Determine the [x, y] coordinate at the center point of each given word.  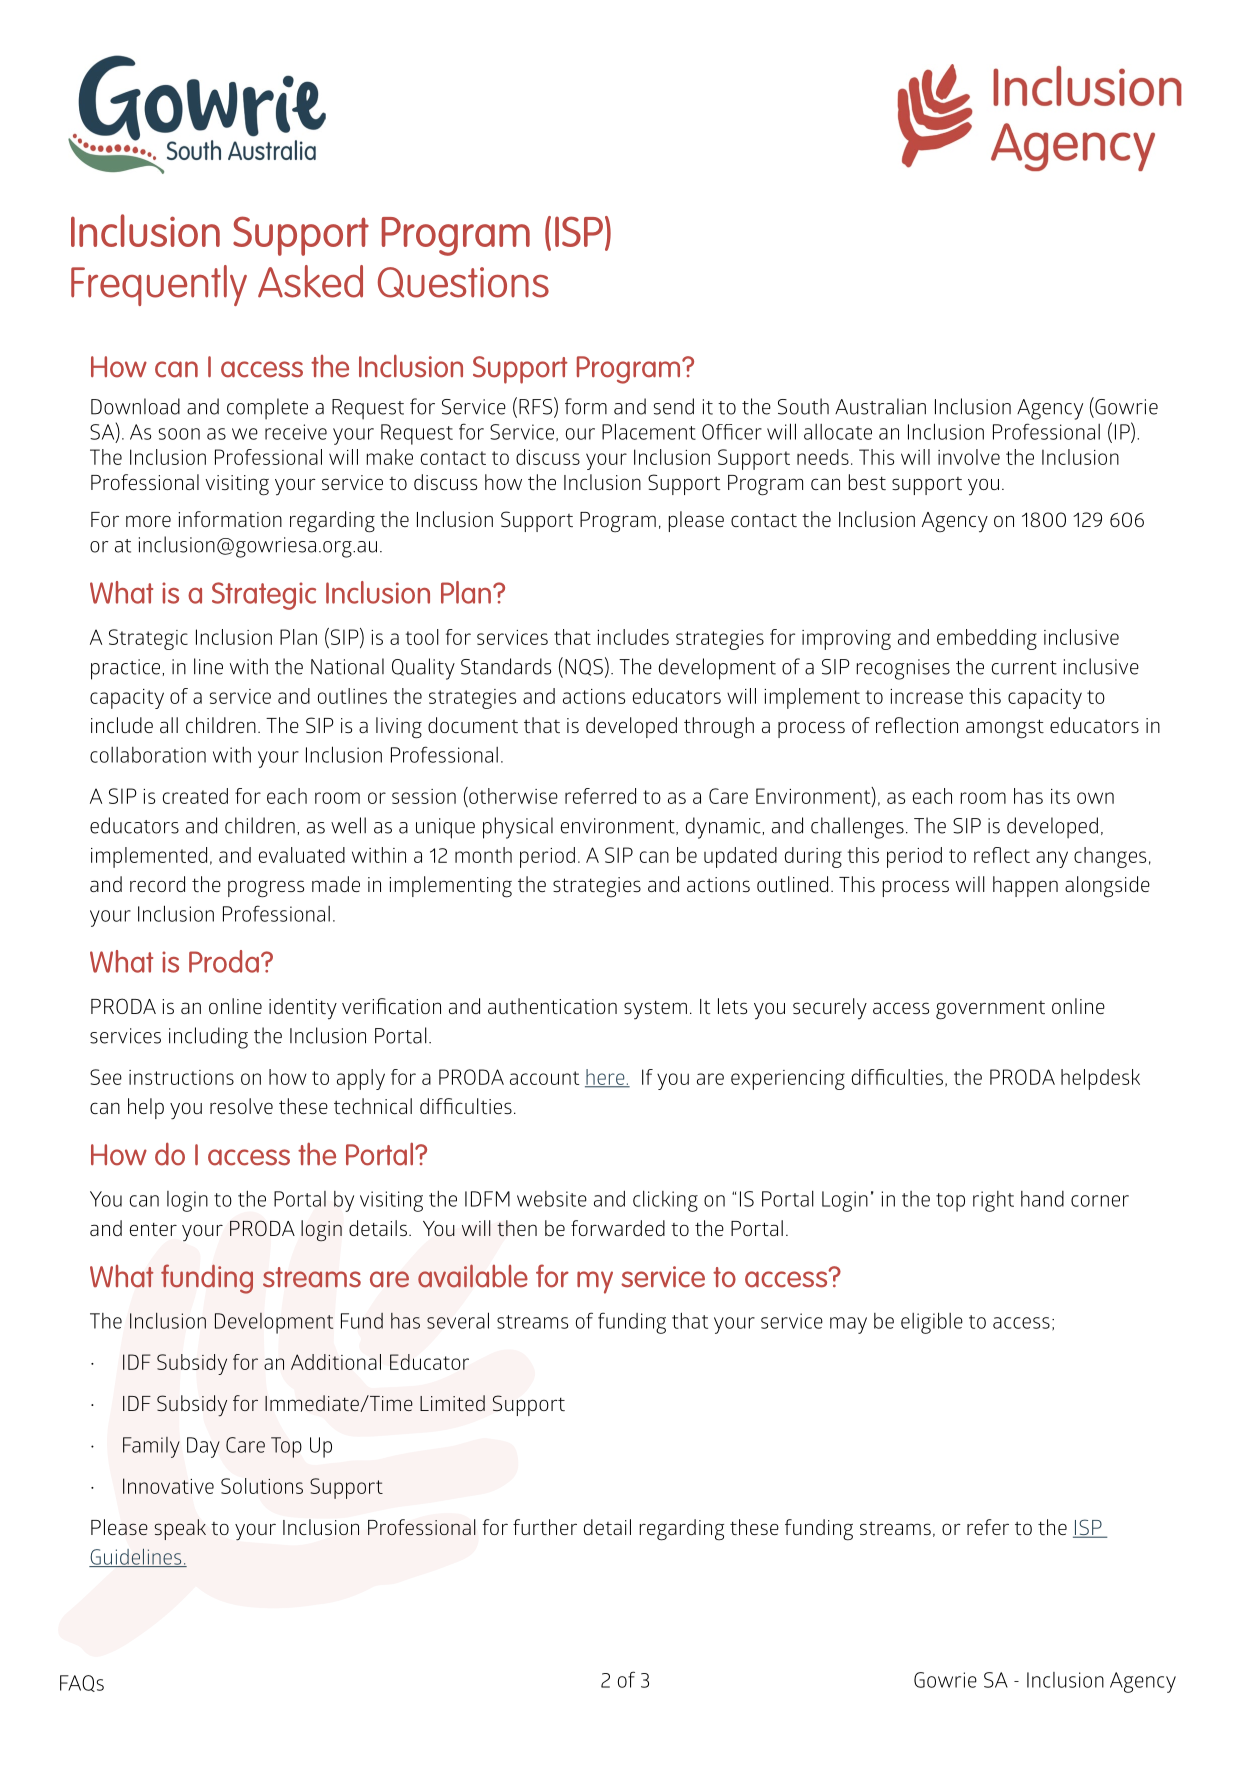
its [1060, 796]
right [993, 1201]
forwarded [618, 1228]
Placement [649, 431]
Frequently [159, 285]
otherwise [512, 795]
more [148, 521]
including [208, 1038]
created [195, 796]
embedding [987, 639]
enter [153, 1229]
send [674, 406]
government [990, 1010]
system [655, 1010]
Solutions [262, 1486]
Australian [880, 406]
